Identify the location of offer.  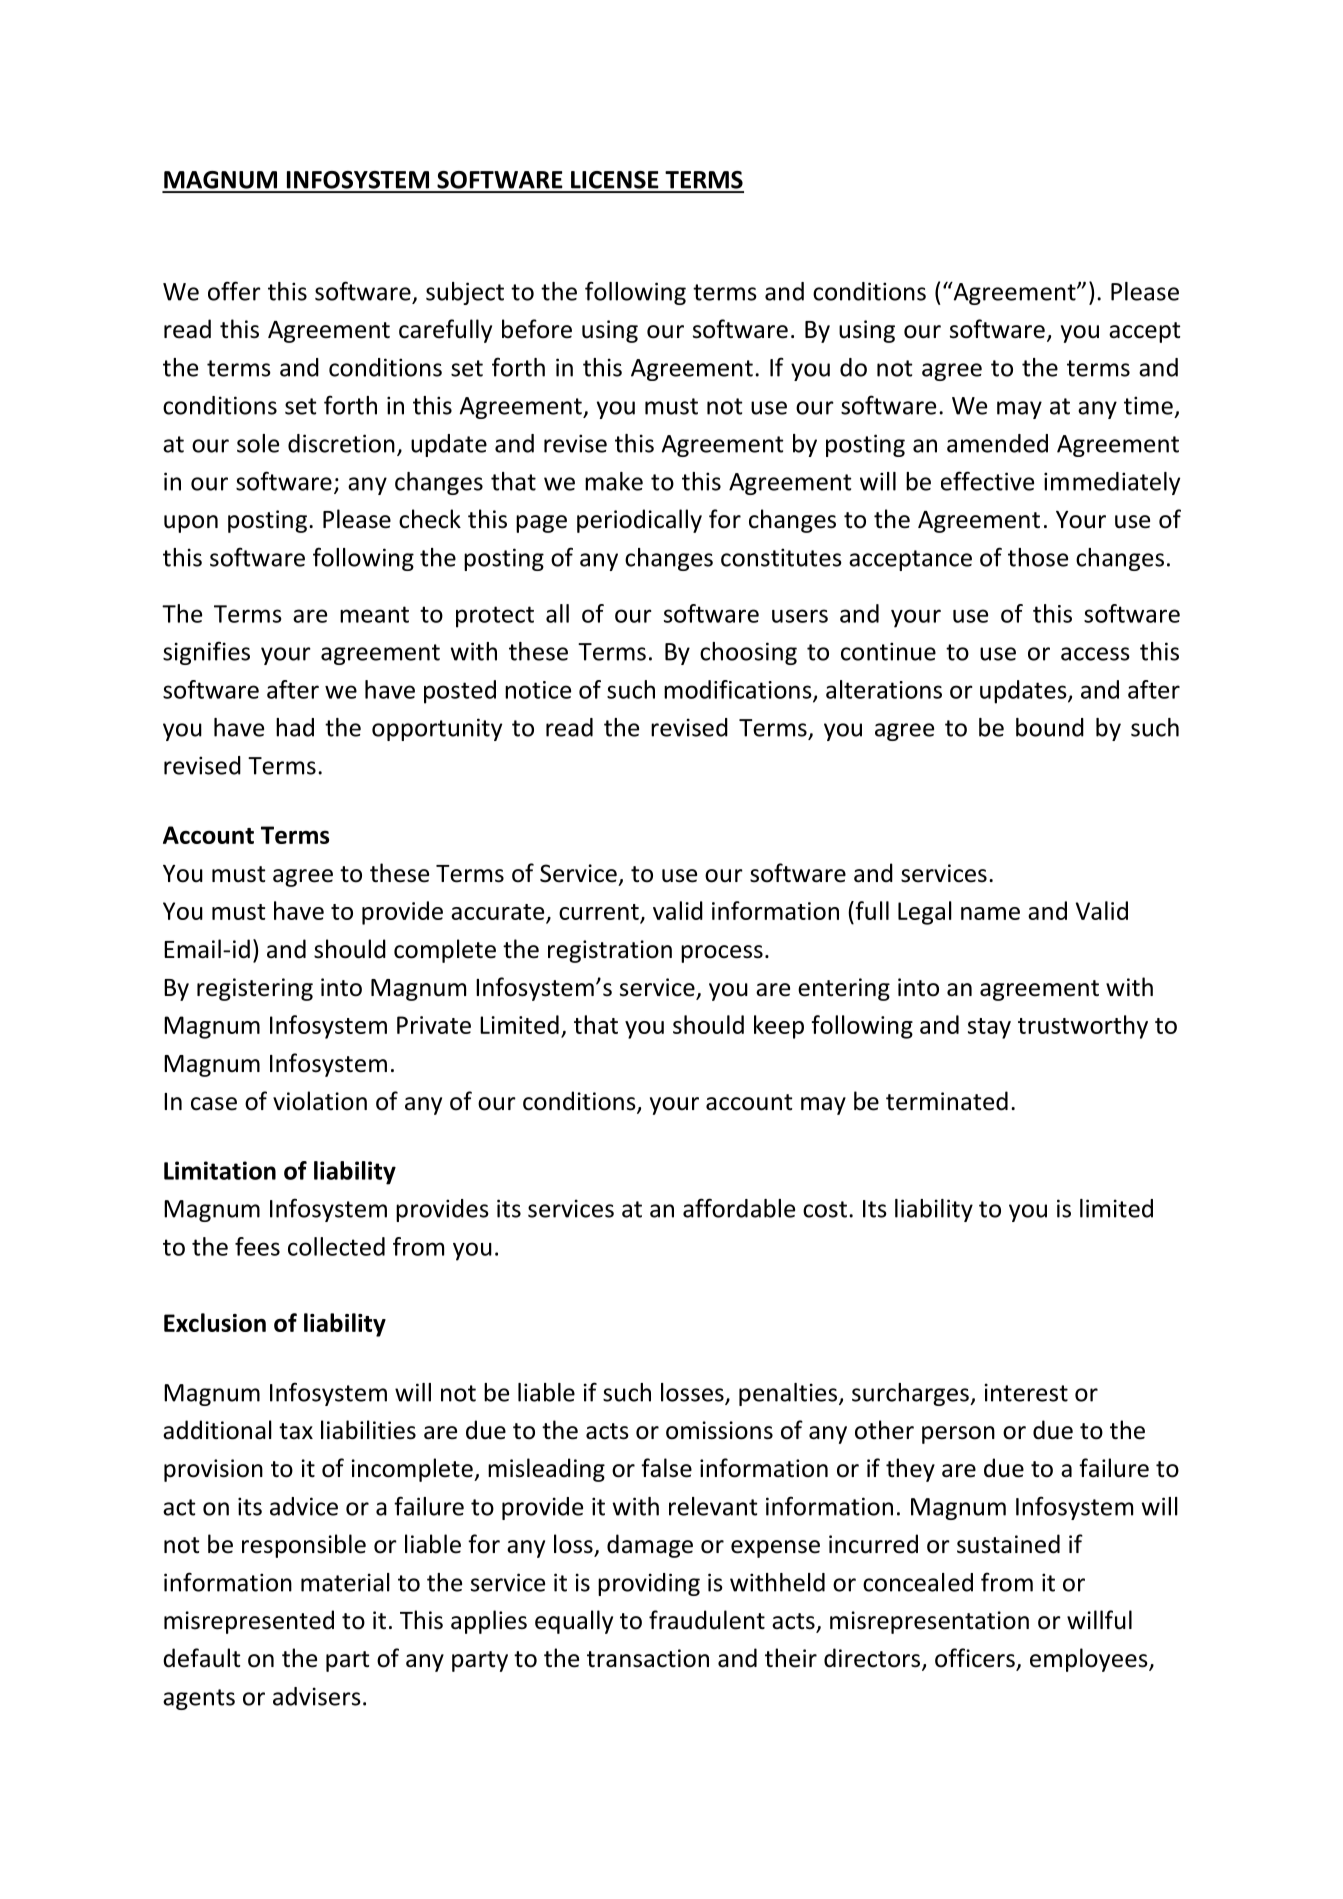
(234, 291).
